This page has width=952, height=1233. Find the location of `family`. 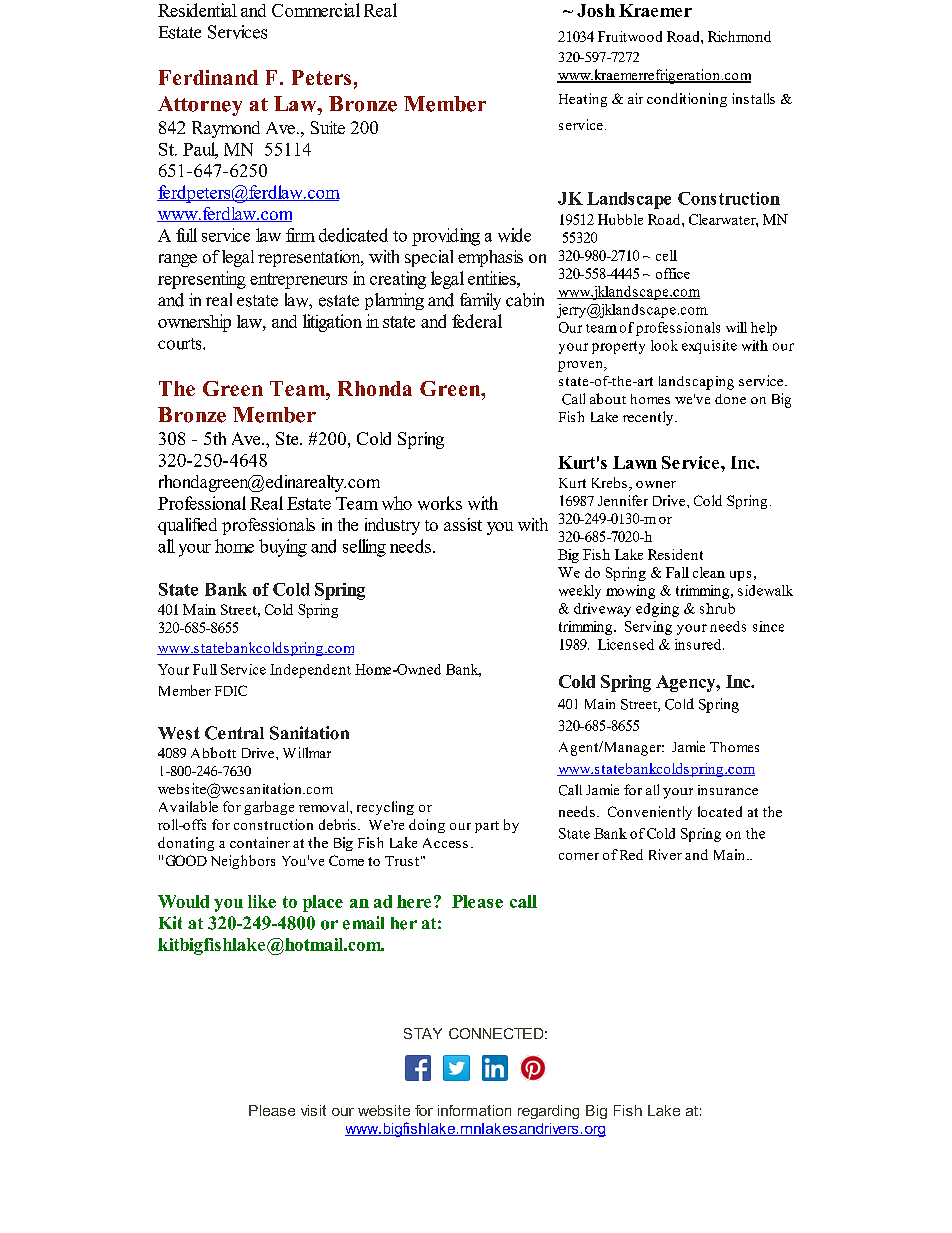

family is located at coordinates (480, 301).
